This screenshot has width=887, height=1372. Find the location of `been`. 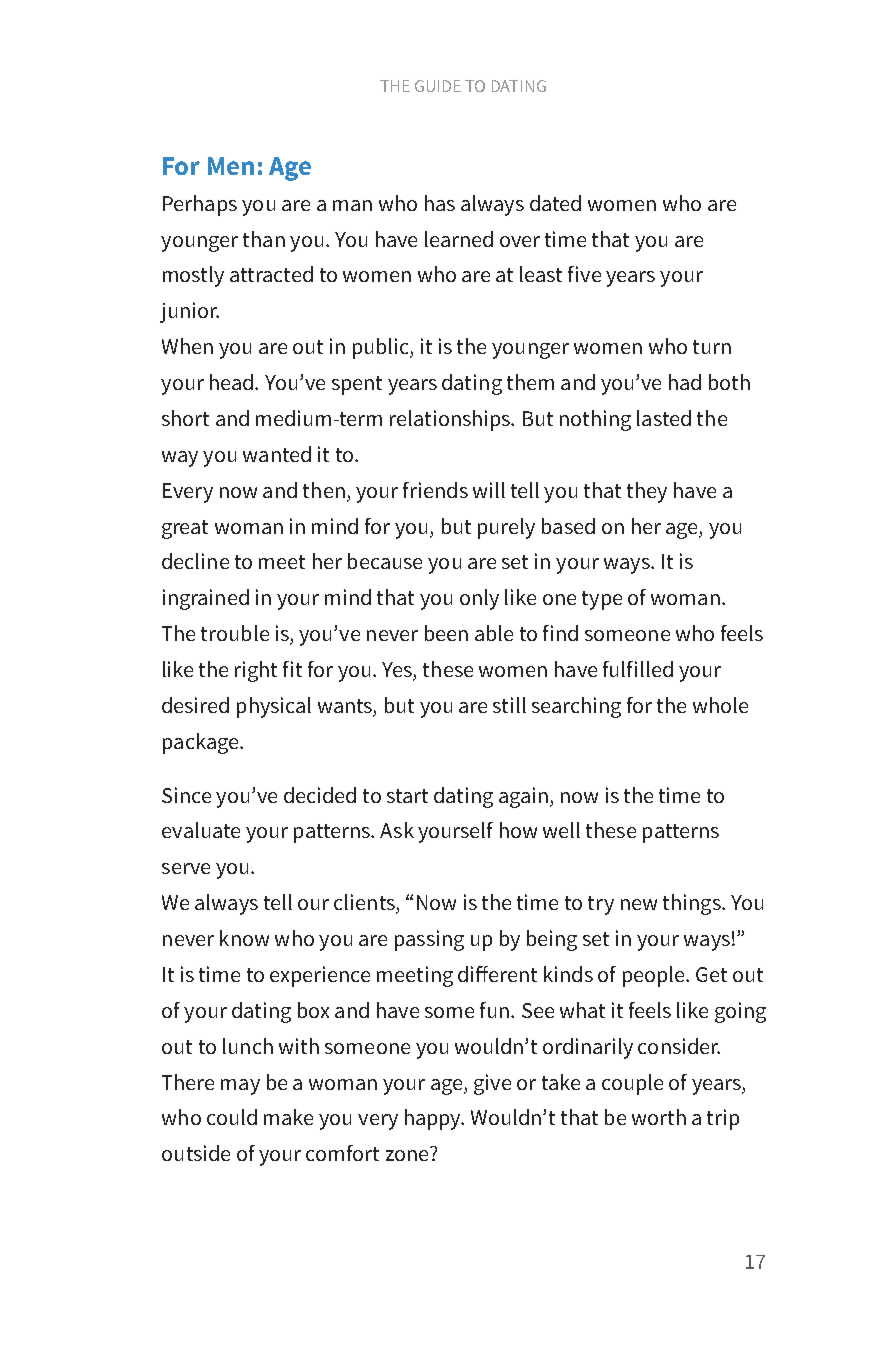

been is located at coordinates (446, 633).
